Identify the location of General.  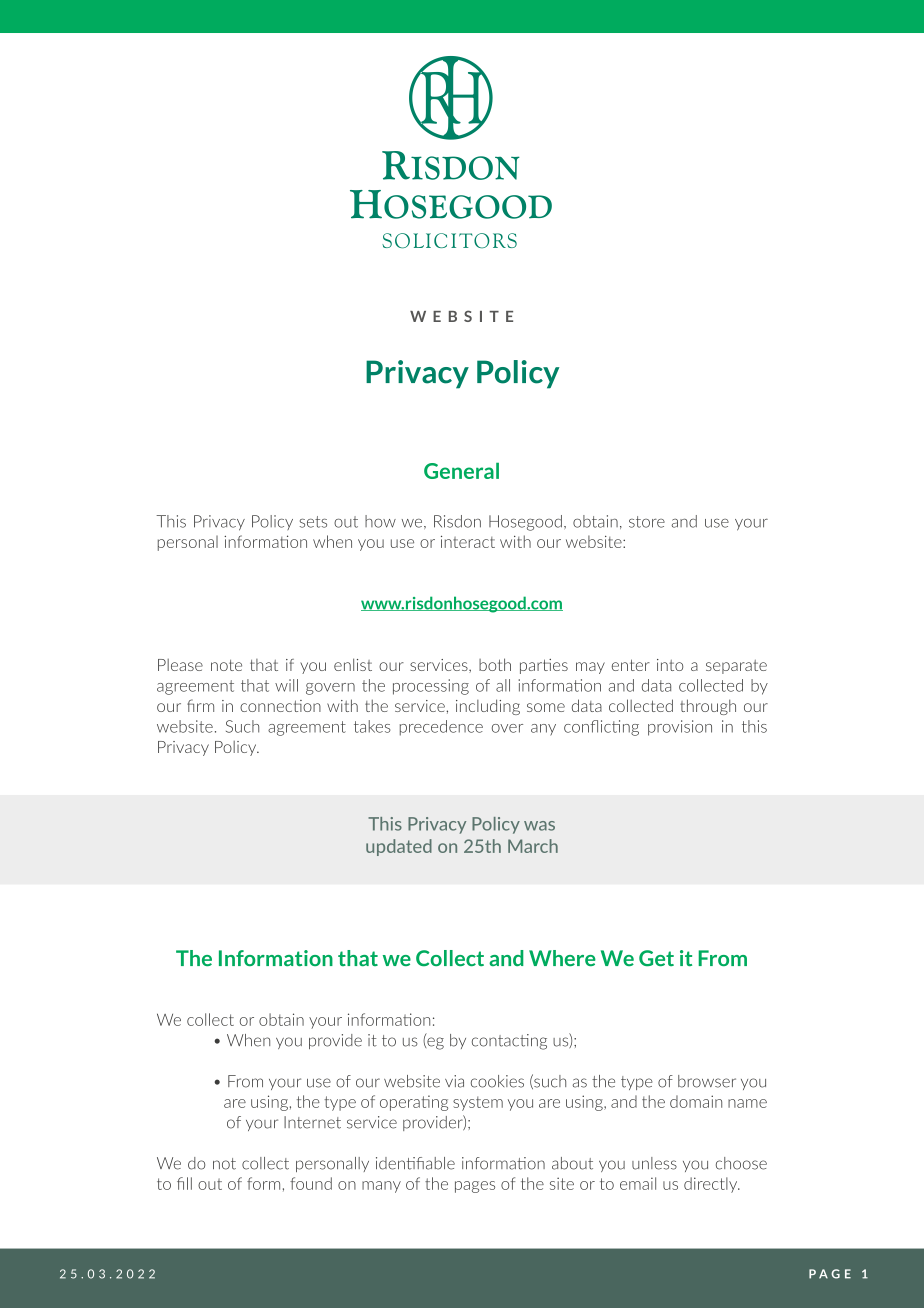
(461, 471).
